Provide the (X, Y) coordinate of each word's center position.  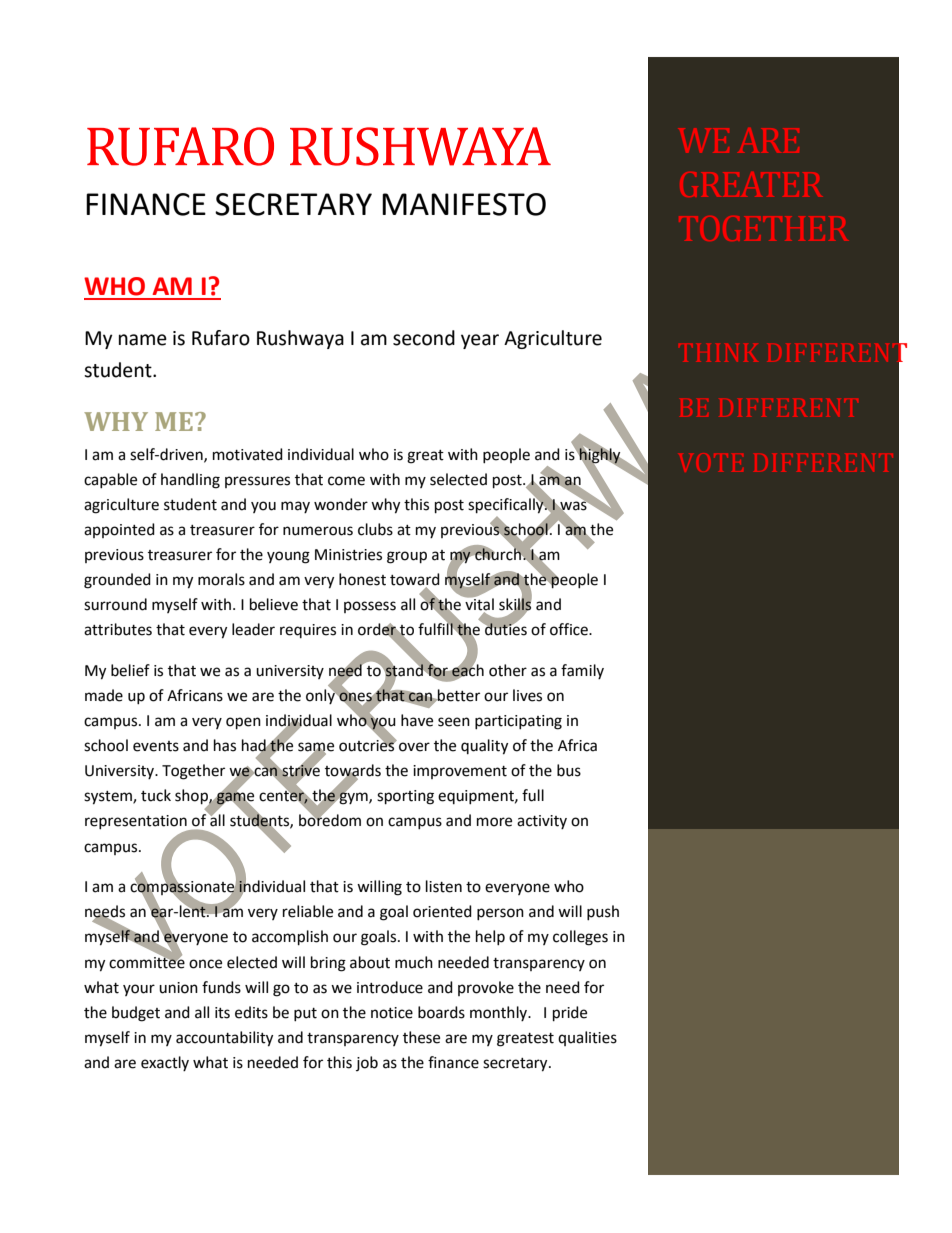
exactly (165, 1063)
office (570, 629)
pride (570, 1014)
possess (370, 607)
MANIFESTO (464, 204)
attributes (118, 629)
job (367, 1063)
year (480, 341)
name (143, 340)
